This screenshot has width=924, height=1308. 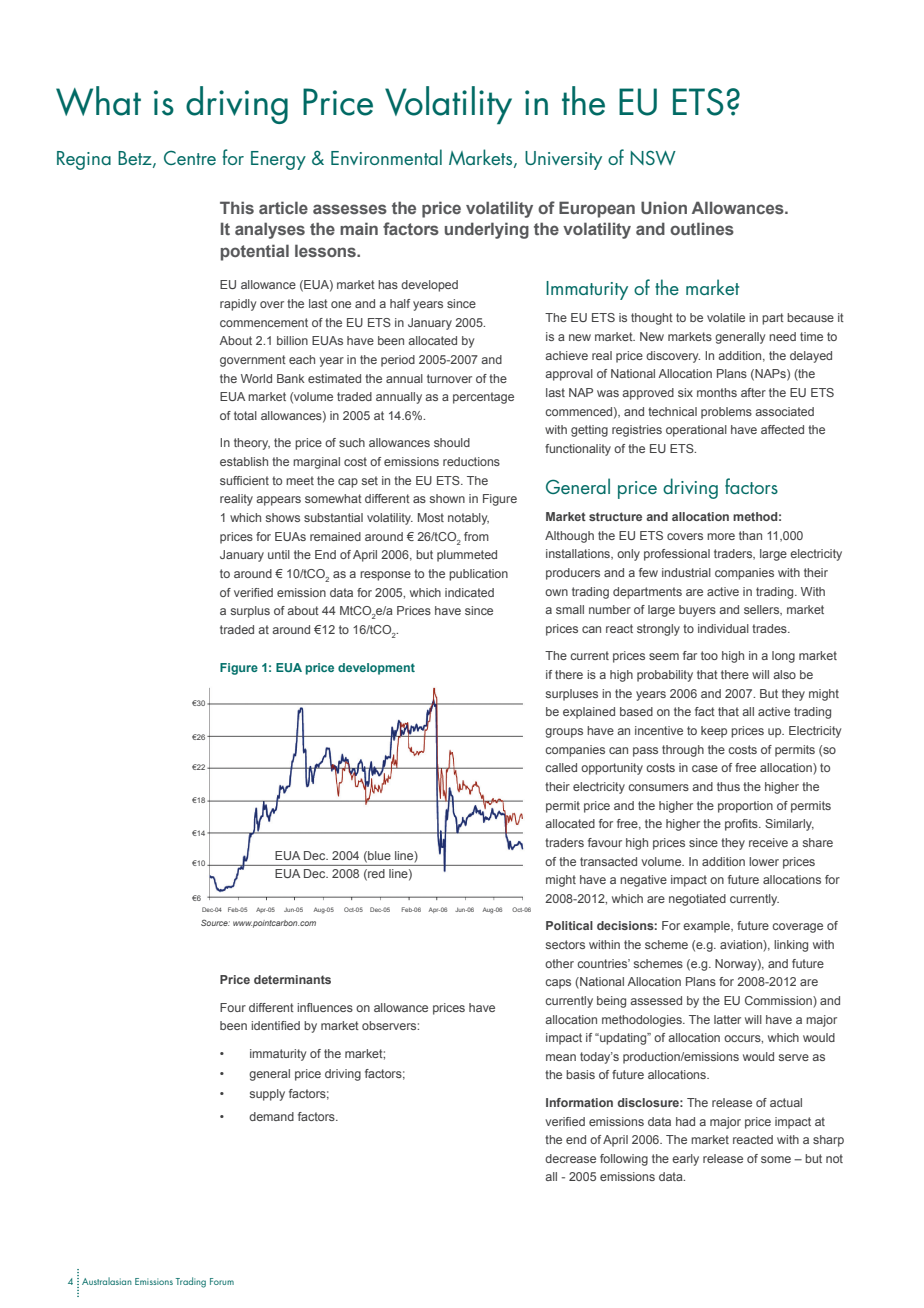 What do you see at coordinates (215, 922) in the screenshot?
I see `Source` at bounding box center [215, 922].
